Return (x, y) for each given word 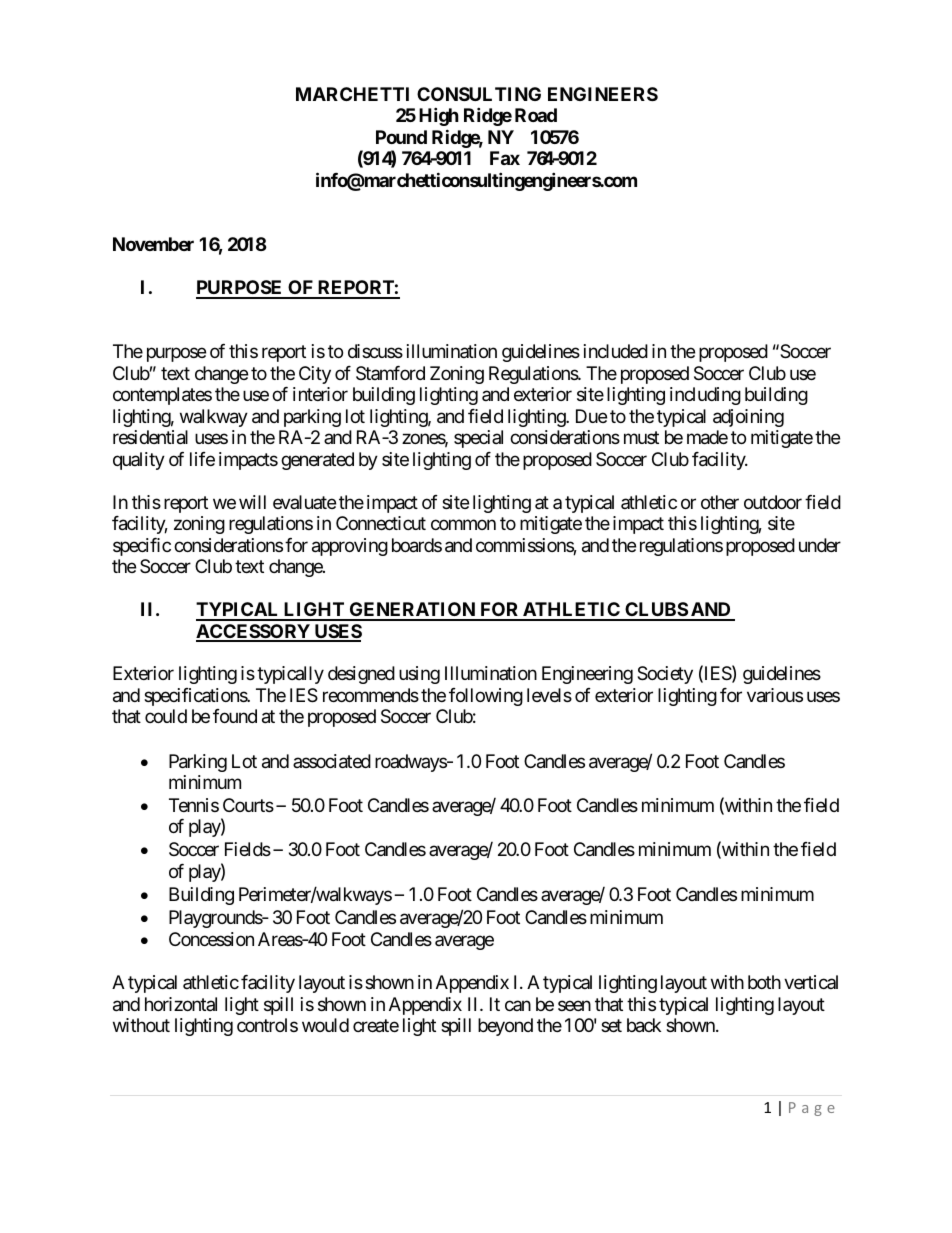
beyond (505, 1027)
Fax (505, 158)
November (153, 244)
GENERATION (412, 611)
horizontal (181, 1004)
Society (665, 675)
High (439, 116)
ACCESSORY (254, 632)
